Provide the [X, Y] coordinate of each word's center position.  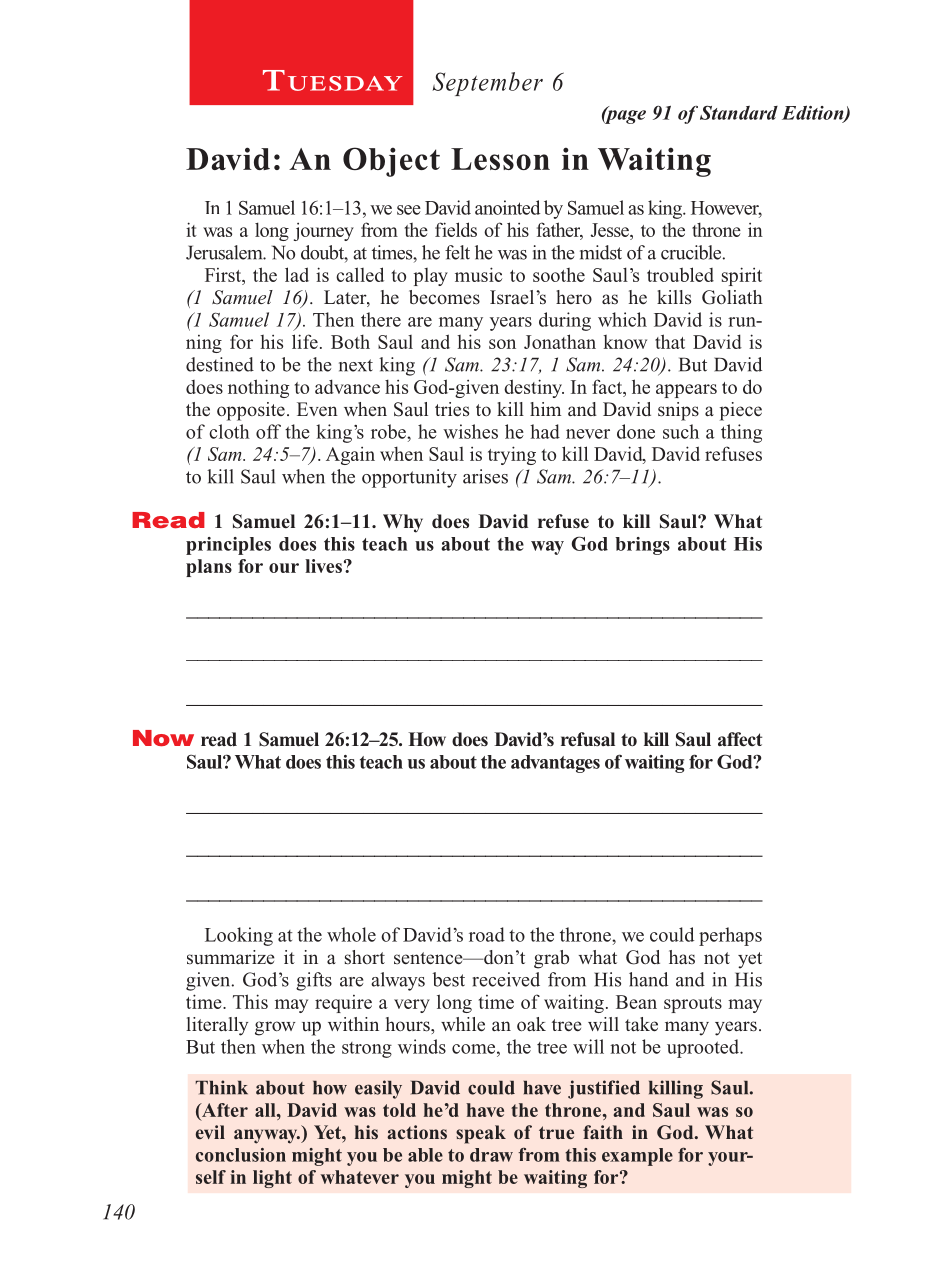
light [272, 1179]
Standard [739, 112]
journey [324, 232]
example [637, 1157]
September [487, 84]
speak [481, 1134]
